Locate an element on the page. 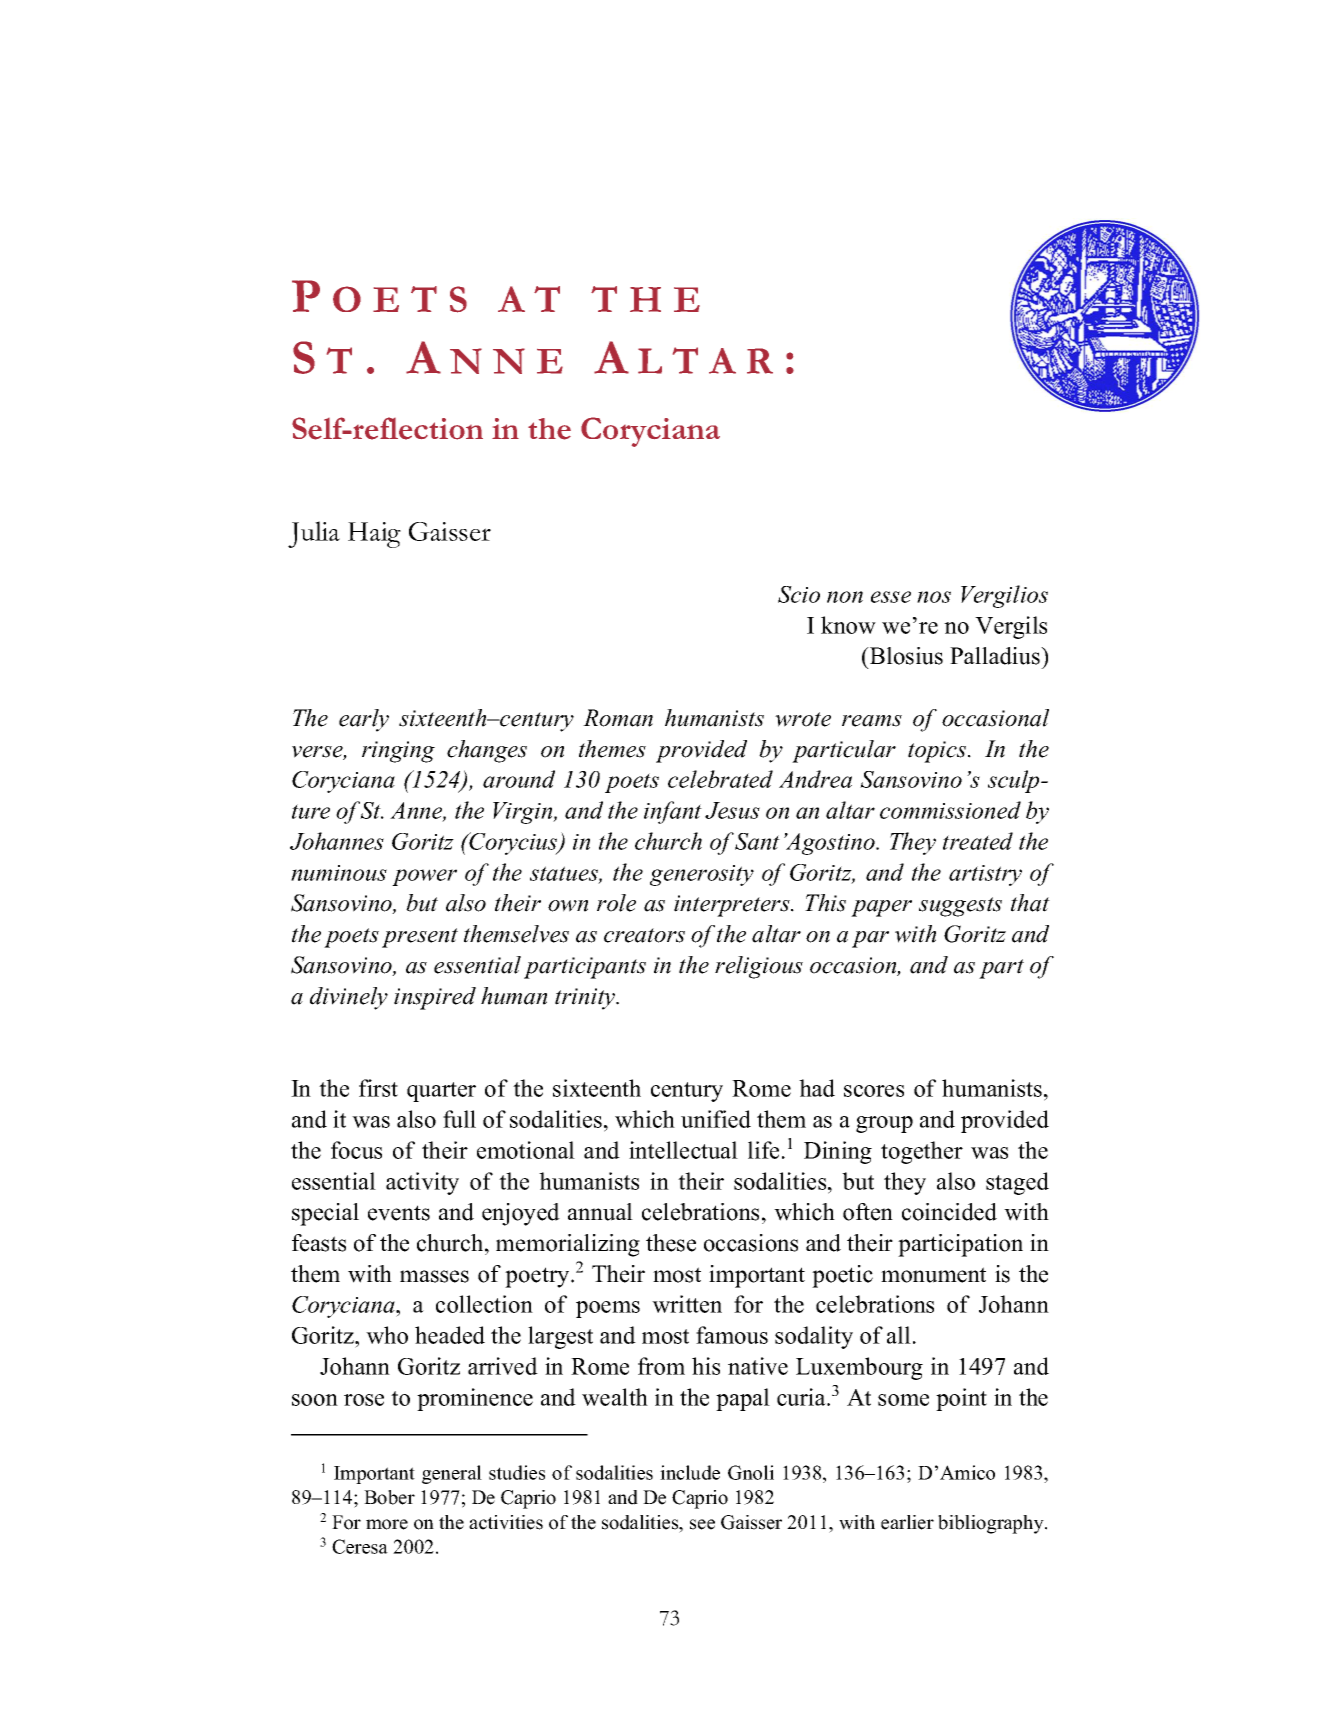 This page has height=1735, width=1341. Haig is located at coordinates (374, 535).
